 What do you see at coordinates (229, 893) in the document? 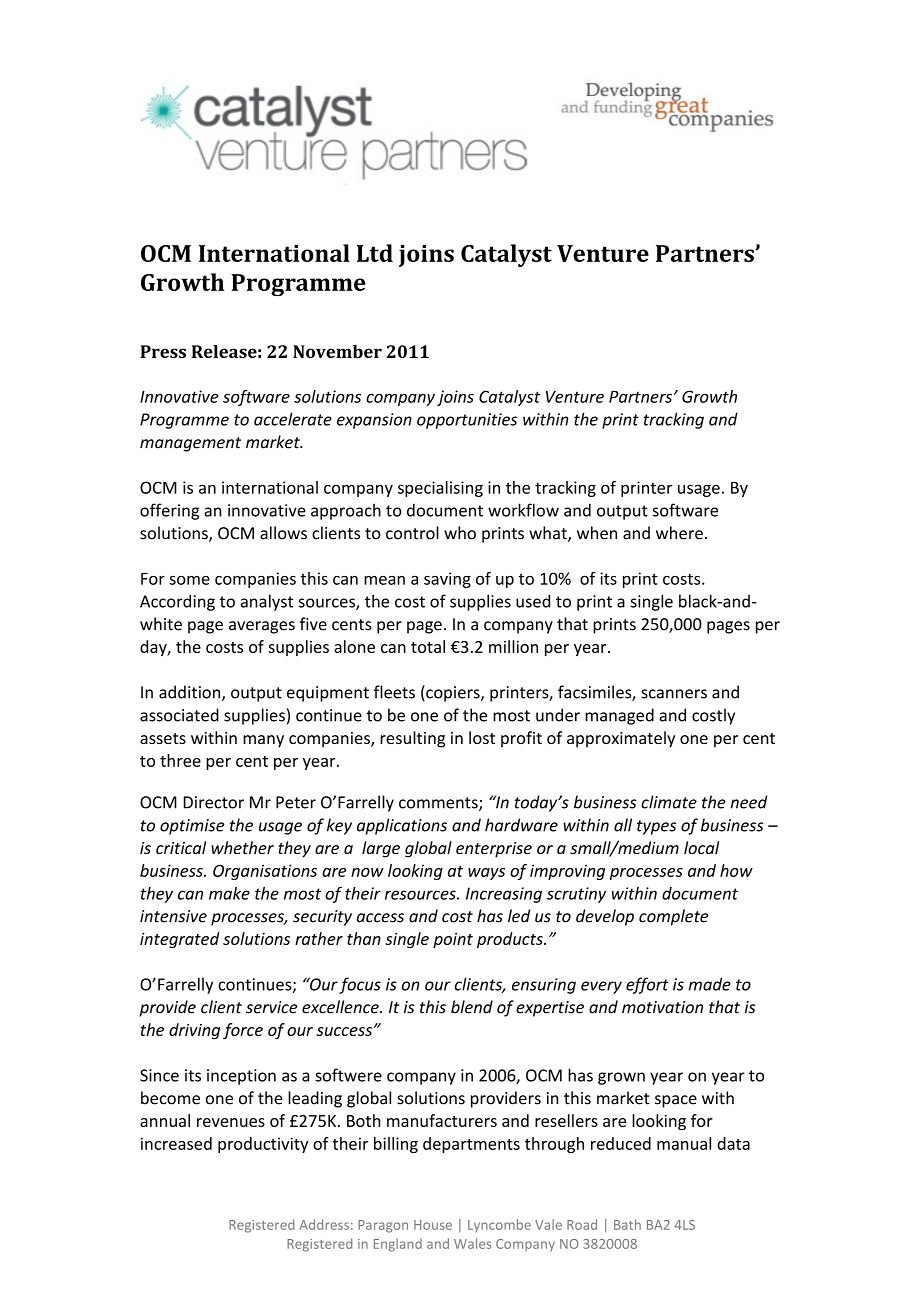
I see `make` at bounding box center [229, 893].
